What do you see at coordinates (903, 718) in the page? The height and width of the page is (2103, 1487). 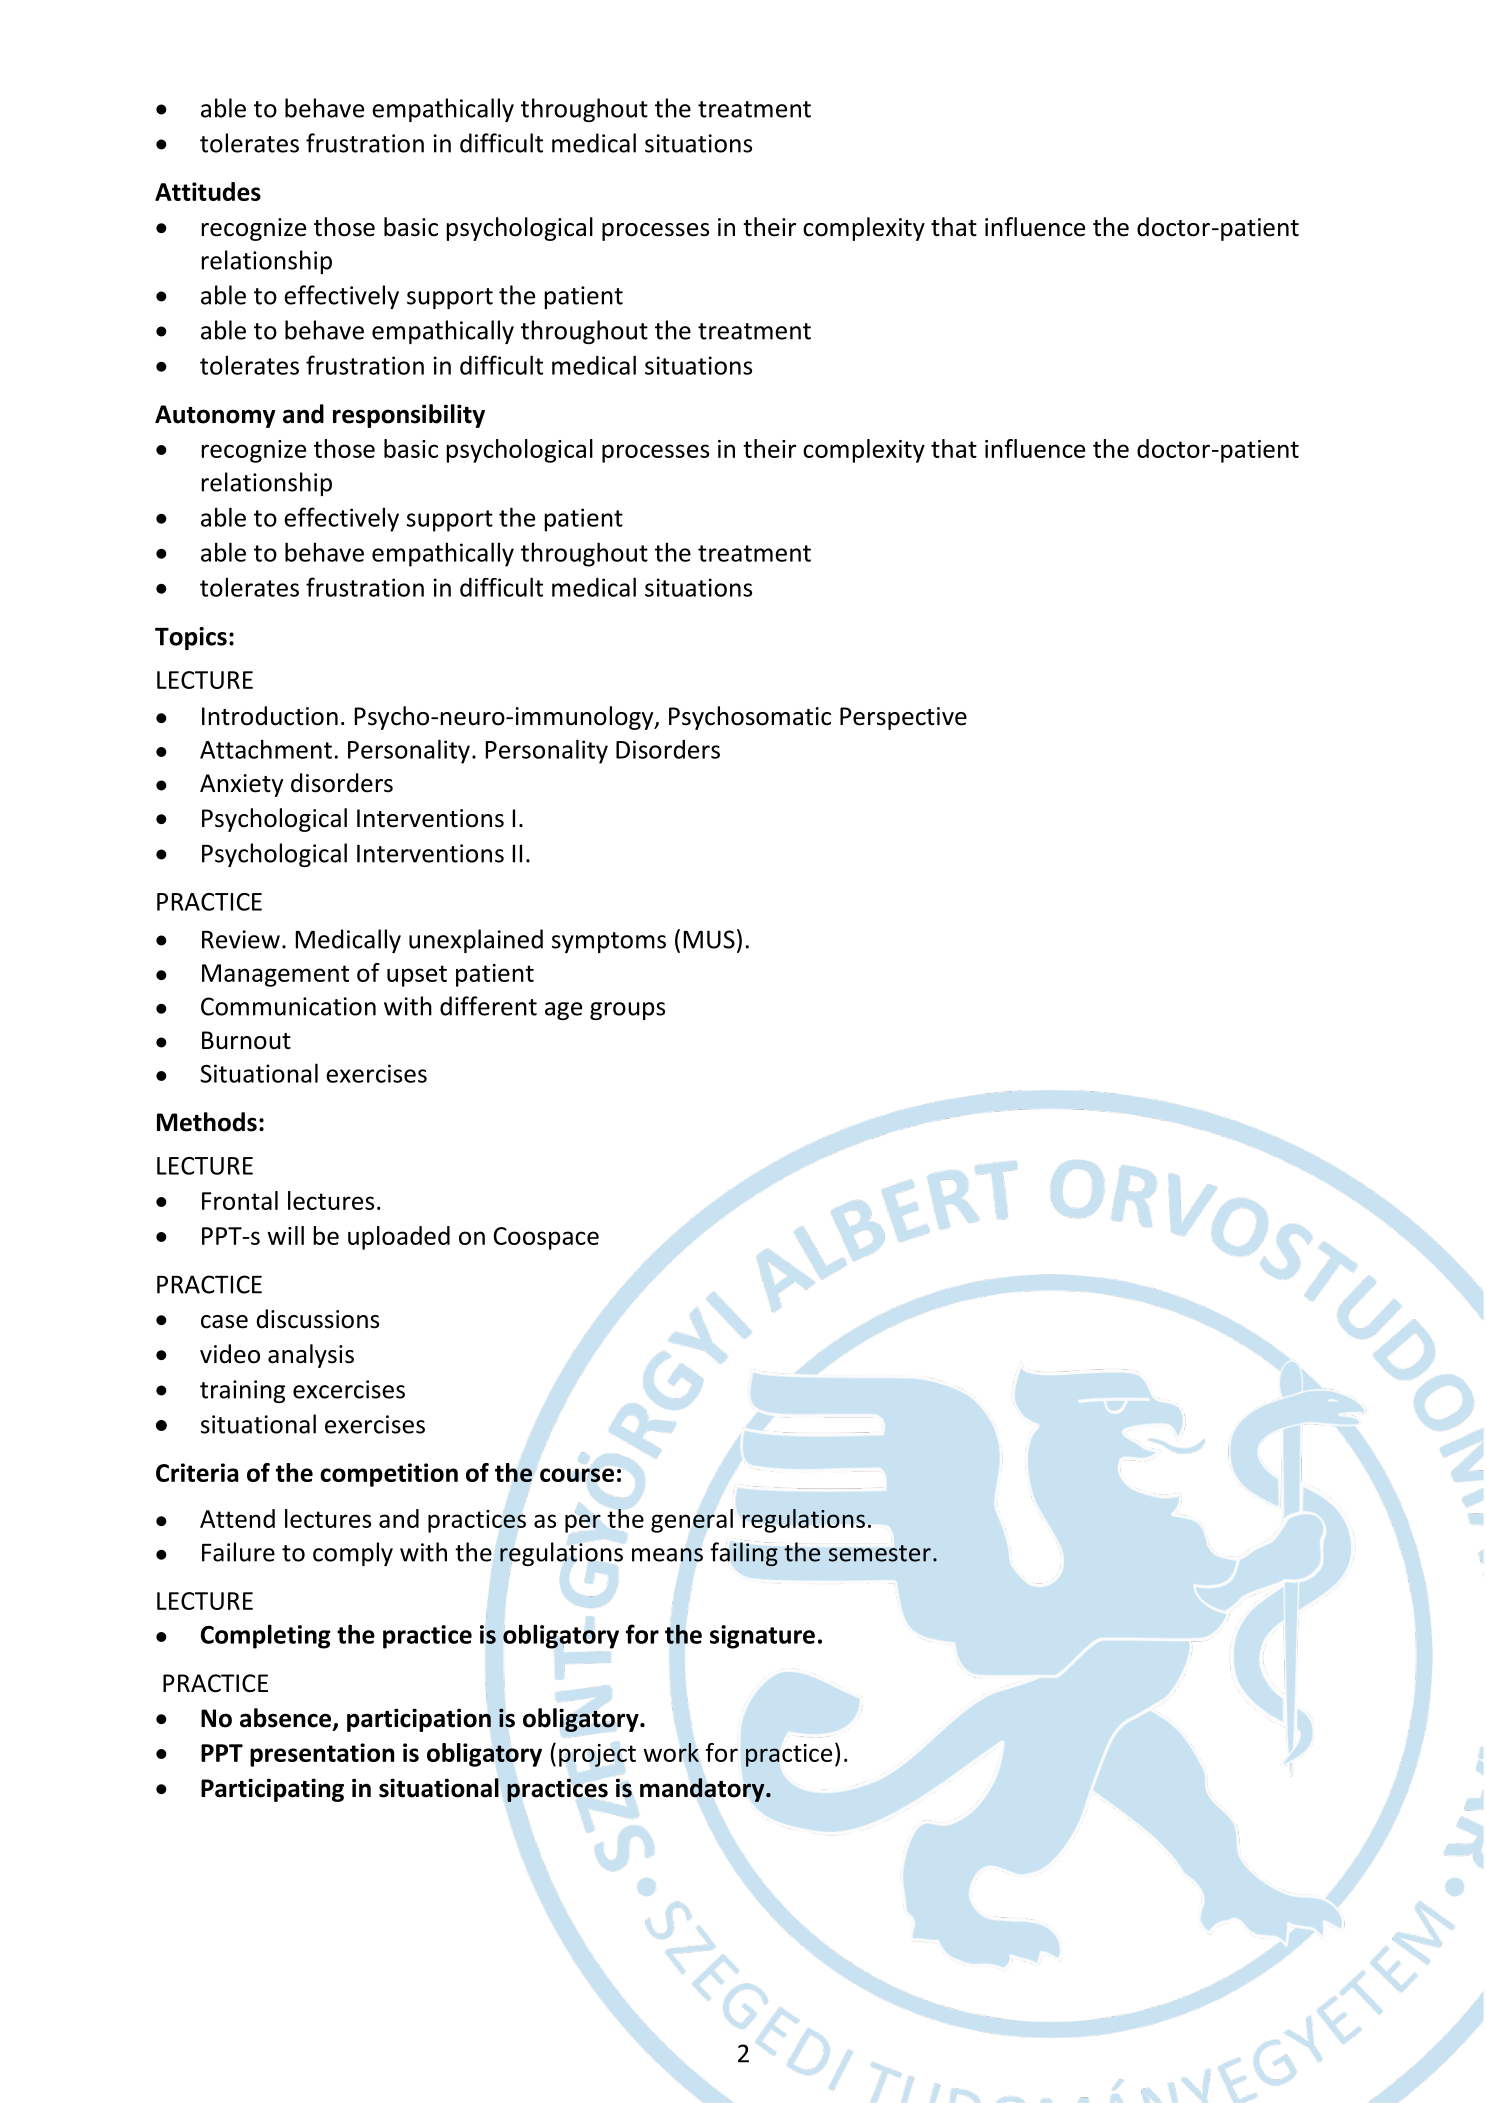 I see `Perspective` at bounding box center [903, 718].
